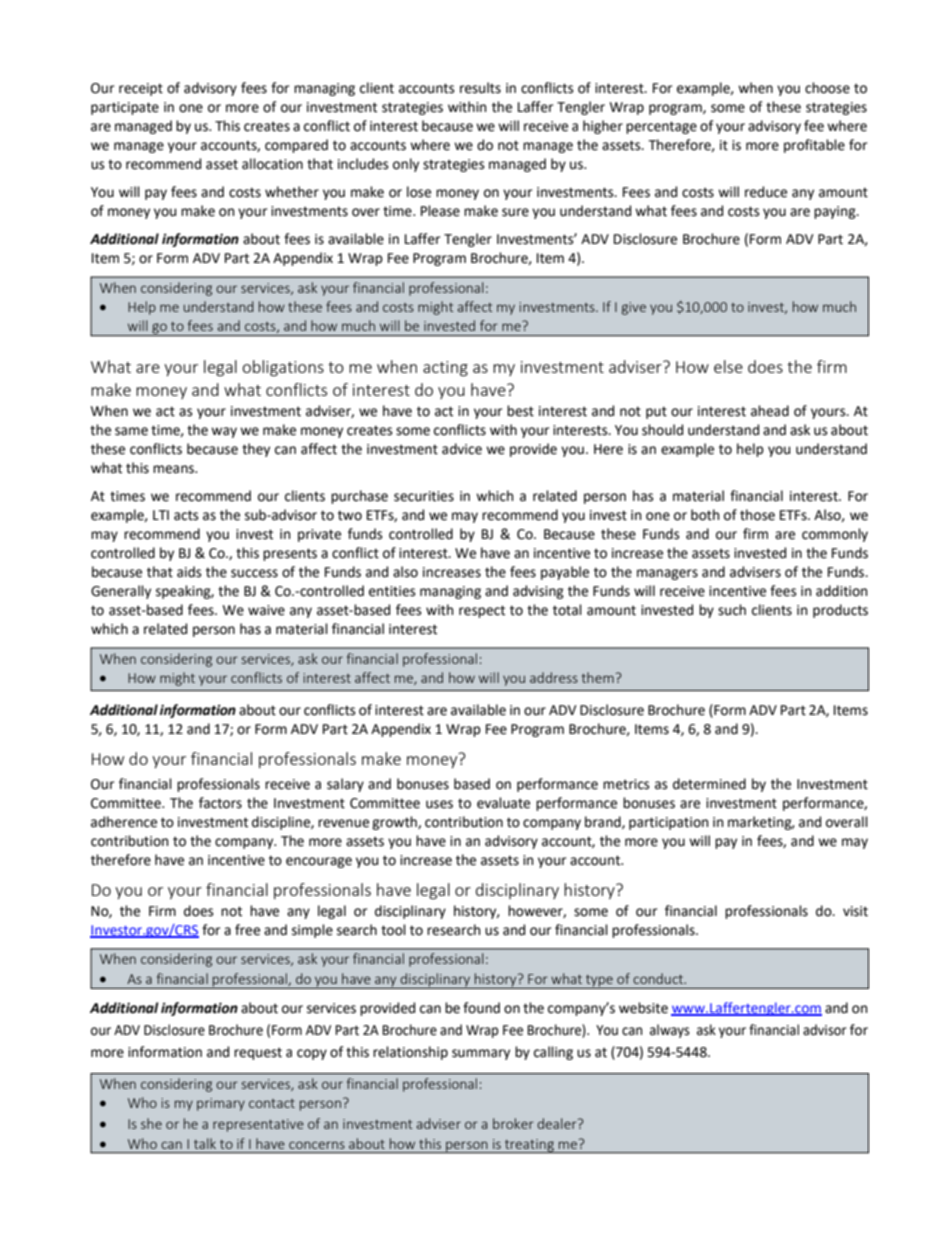 This document has width=952, height=1233. What do you see at coordinates (221, 1104) in the document?
I see `primary` at bounding box center [221, 1104].
